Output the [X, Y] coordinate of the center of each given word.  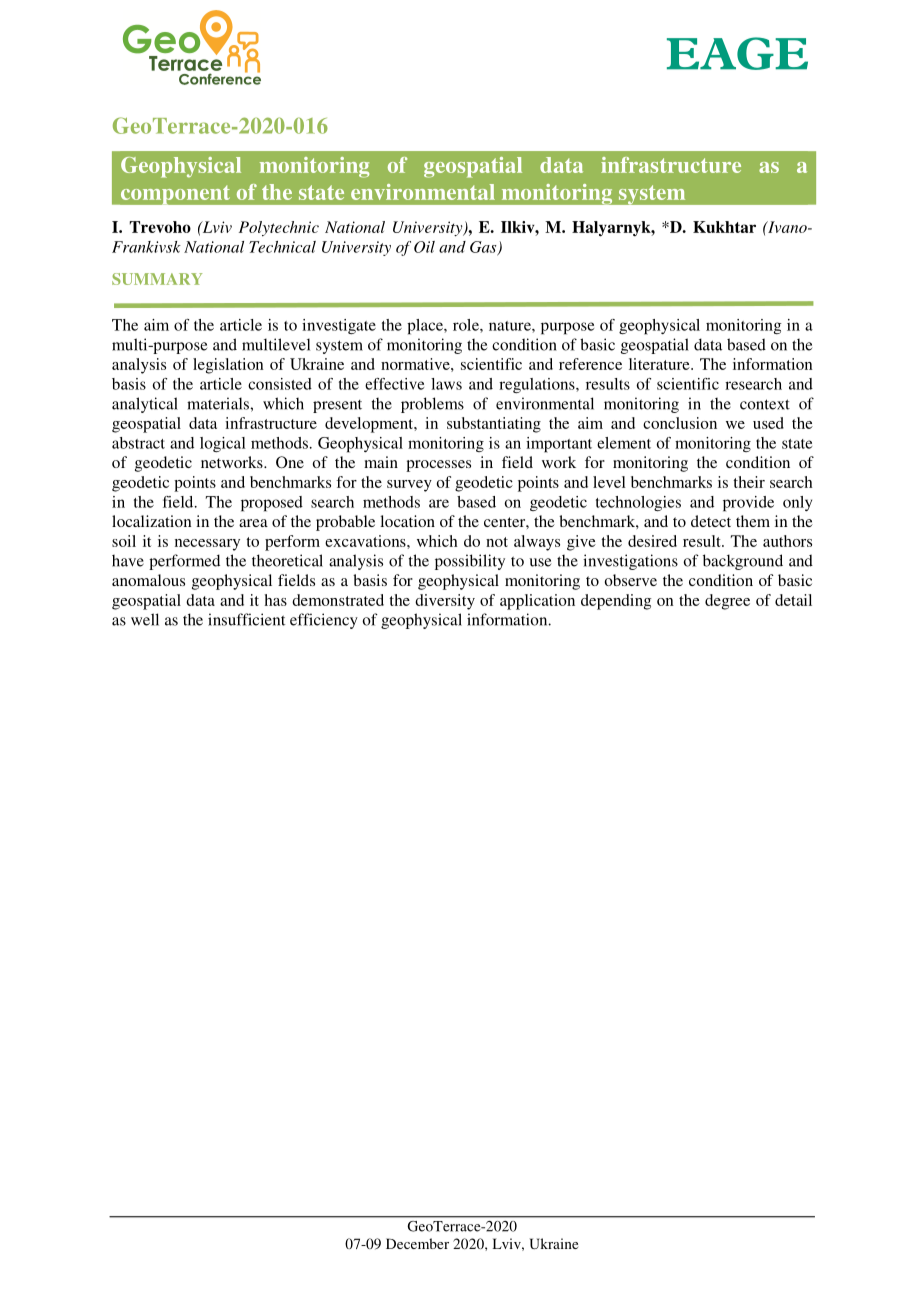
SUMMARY [157, 279]
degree [727, 602]
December [417, 1243]
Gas [484, 248]
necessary [207, 545]
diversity [445, 602]
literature [660, 364]
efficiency [324, 621]
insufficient [246, 619]
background [743, 562]
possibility [470, 562]
